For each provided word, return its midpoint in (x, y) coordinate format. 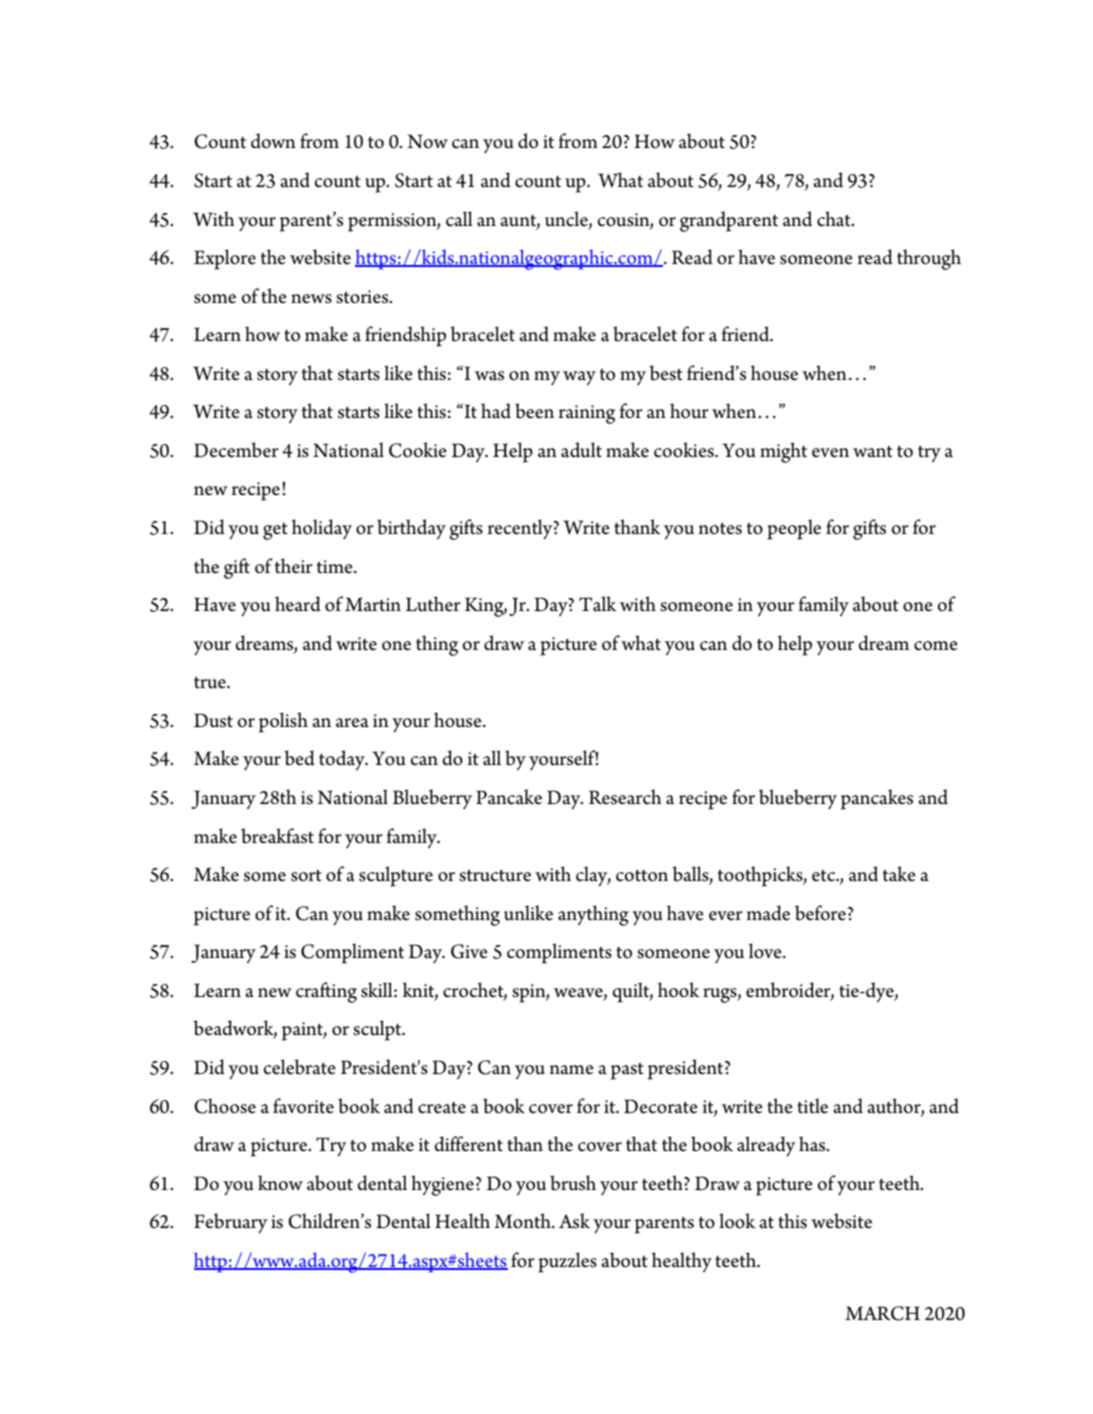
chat (835, 219)
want (873, 451)
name (572, 1070)
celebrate (300, 1067)
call (459, 219)
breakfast (277, 836)
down (273, 141)
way (579, 378)
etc (825, 875)
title (812, 1106)
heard (298, 604)
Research (625, 797)
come (936, 646)
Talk (598, 604)
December (236, 450)
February (231, 1223)
